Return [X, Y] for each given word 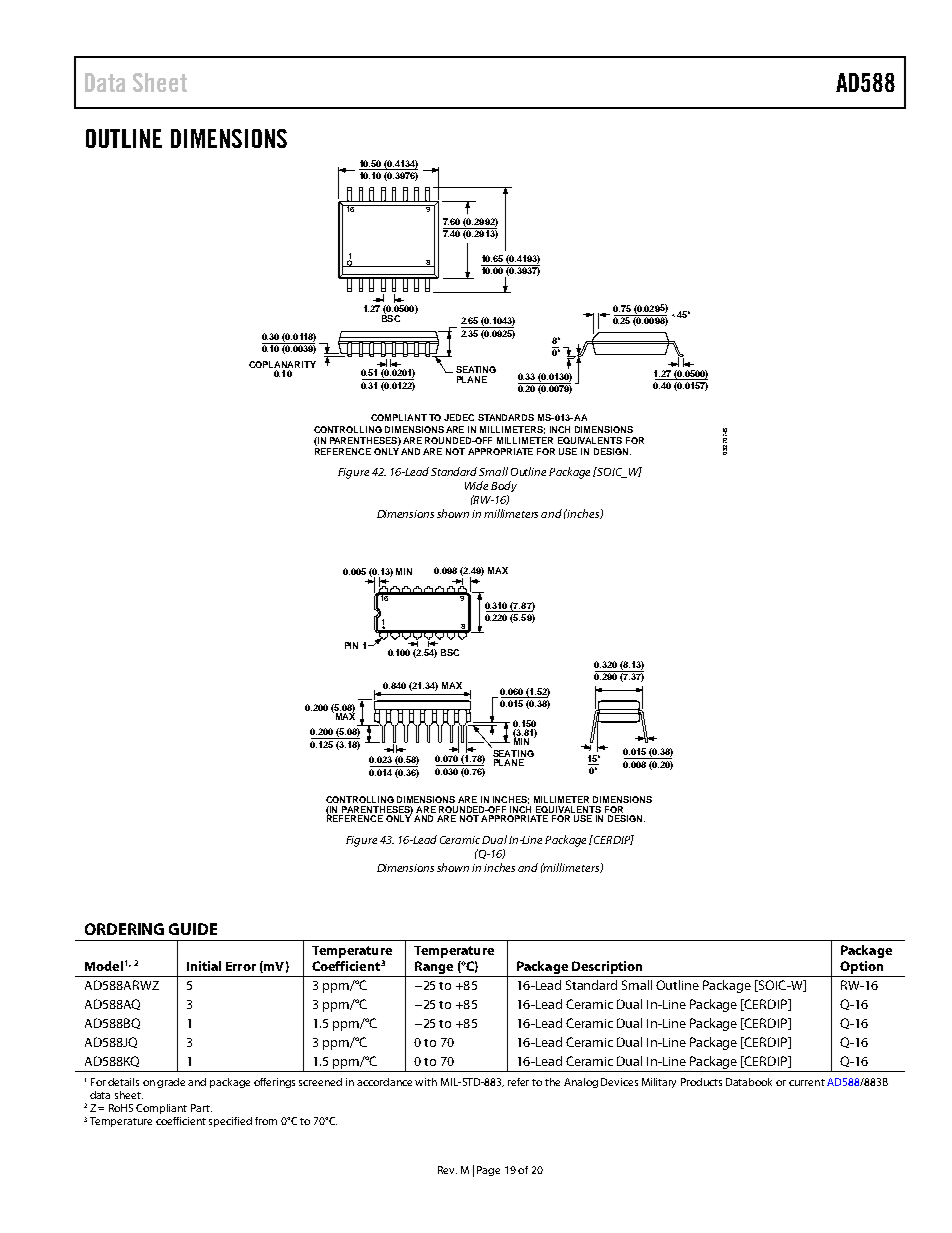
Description [607, 967]
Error [241, 966]
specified [230, 1122]
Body [504, 486]
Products [701, 1082]
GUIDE [193, 929]
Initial [204, 966]
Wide [476, 485]
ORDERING [124, 929]
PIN [351, 645]
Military [659, 1083]
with [426, 1082]
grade [171, 1083]
